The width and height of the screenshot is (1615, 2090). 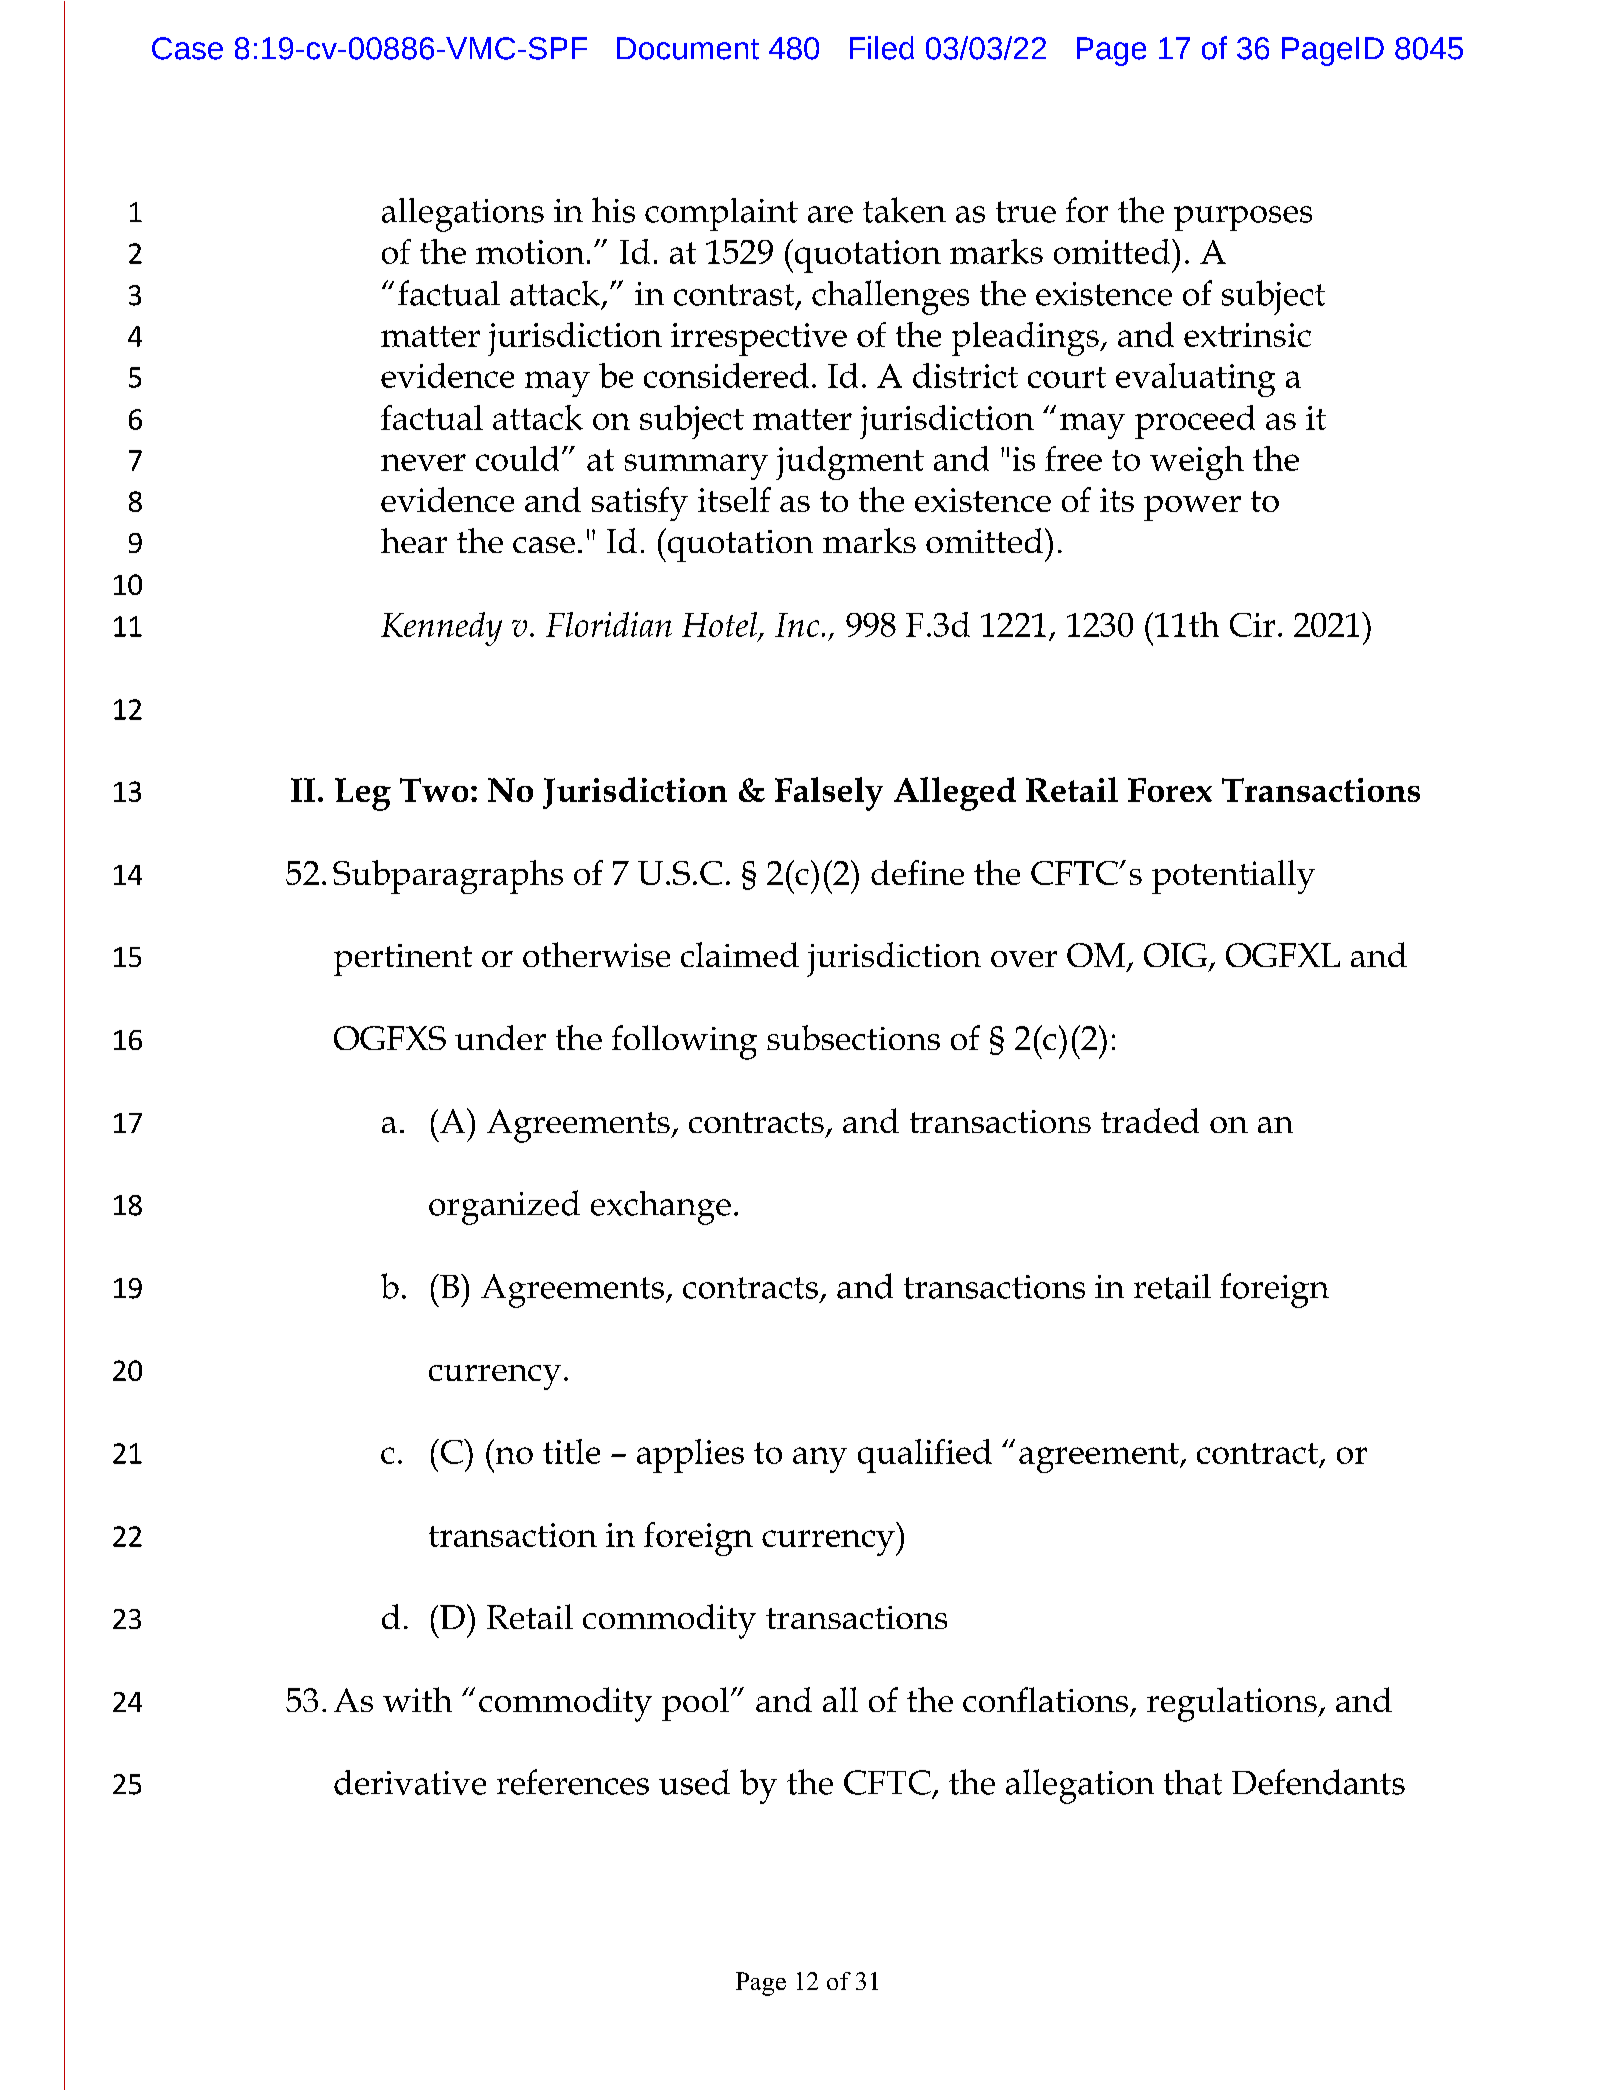 What do you see at coordinates (571, 1451) in the screenshot?
I see `title` at bounding box center [571, 1451].
